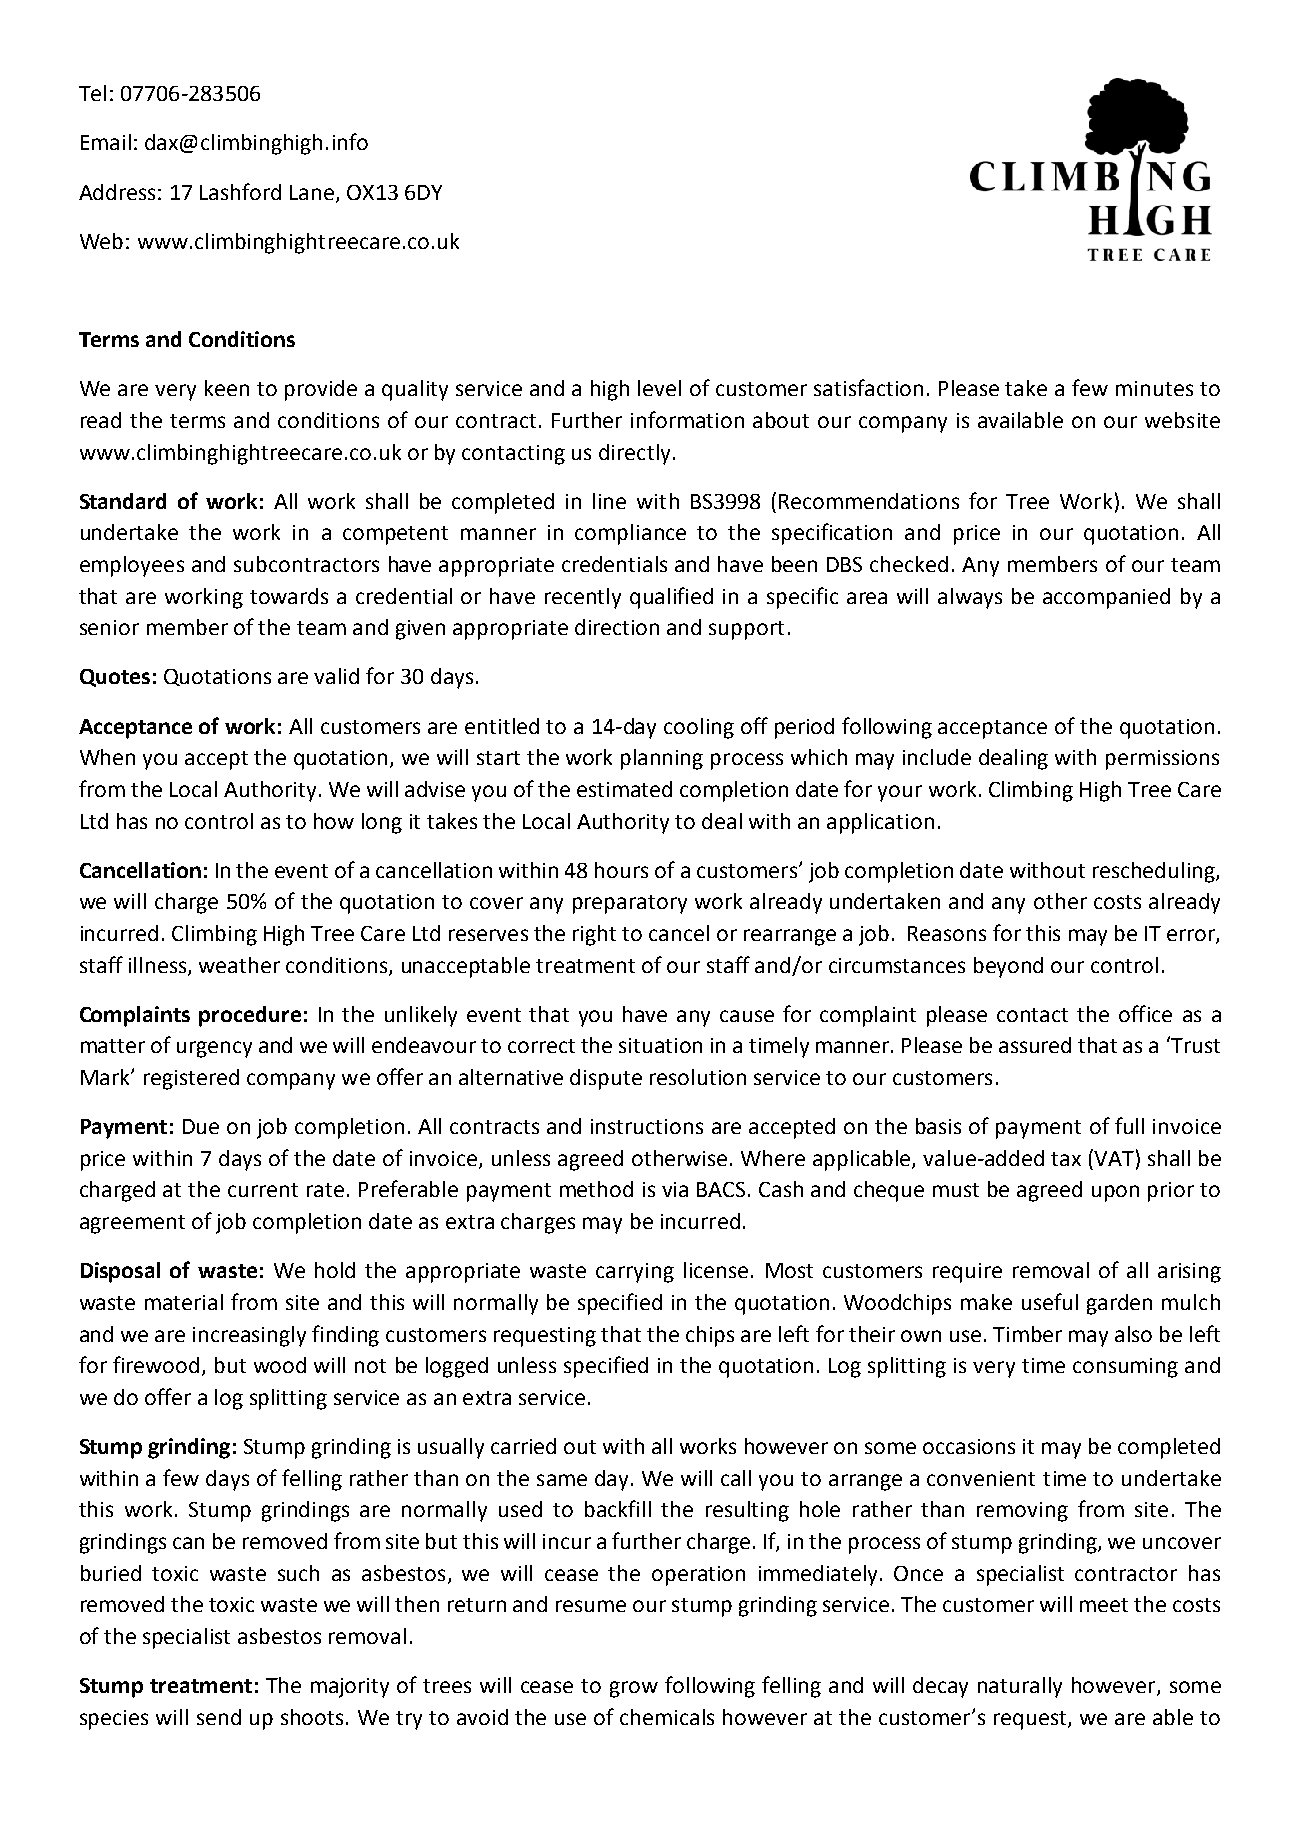 This screenshot has width=1300, height=1839. What do you see at coordinates (312, 192) in the screenshot?
I see `Lane` at bounding box center [312, 192].
